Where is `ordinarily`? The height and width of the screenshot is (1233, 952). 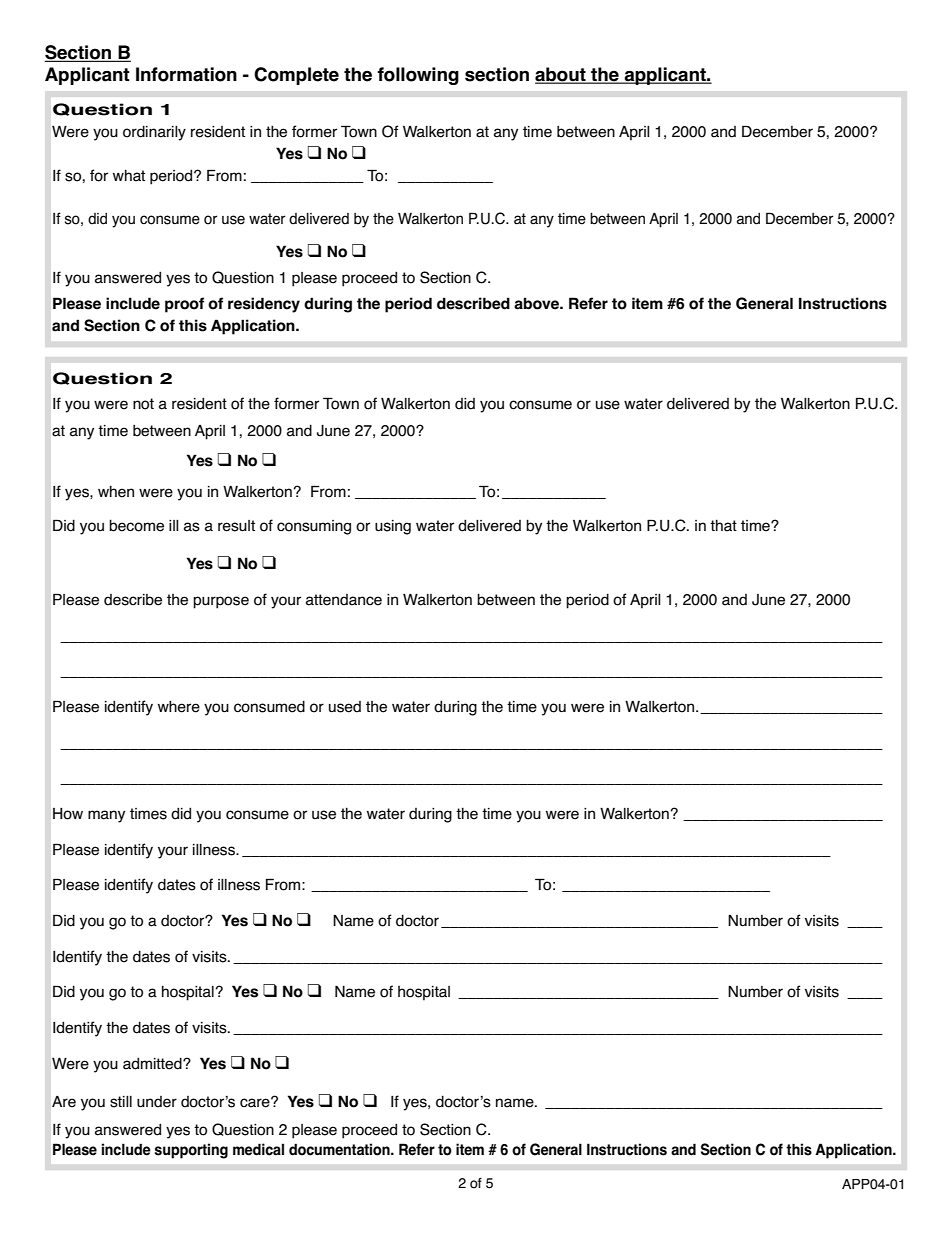 ordinarily is located at coordinates (154, 133).
